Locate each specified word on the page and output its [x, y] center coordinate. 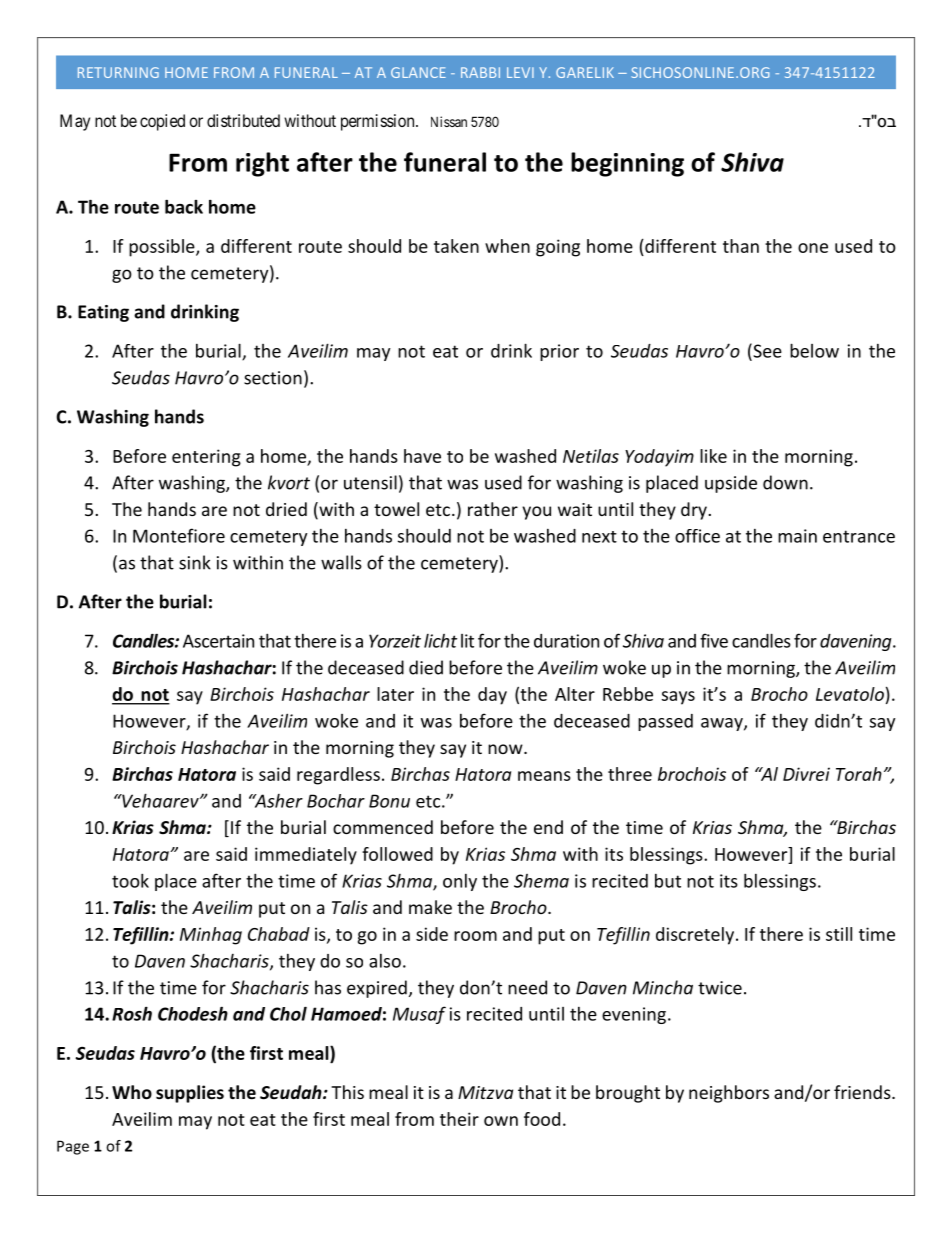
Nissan [449, 121]
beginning [627, 164]
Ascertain [218, 641]
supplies [190, 1094]
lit [467, 641]
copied [162, 122]
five [714, 640]
